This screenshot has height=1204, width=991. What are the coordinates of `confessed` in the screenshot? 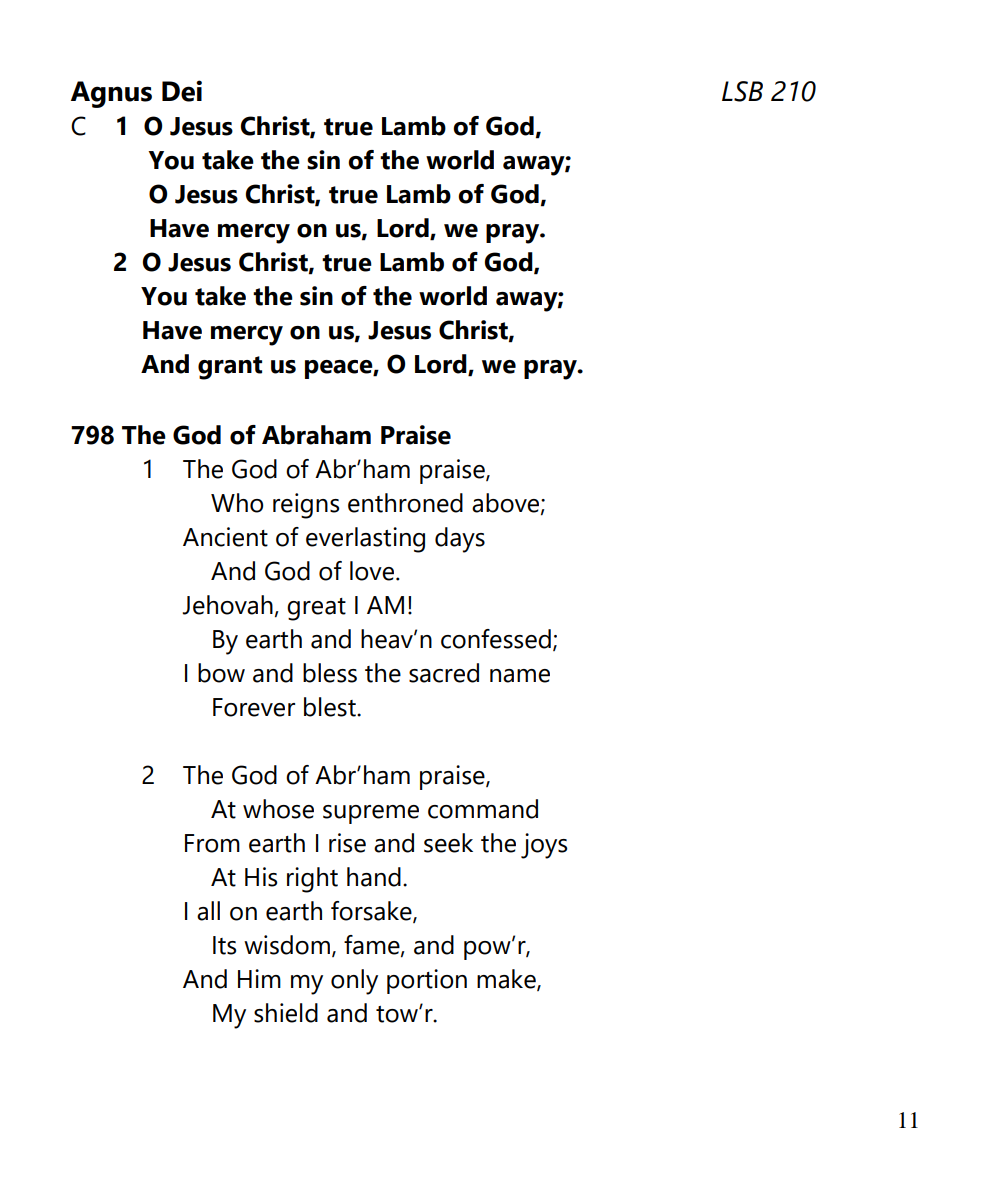 It's located at (496, 639).
